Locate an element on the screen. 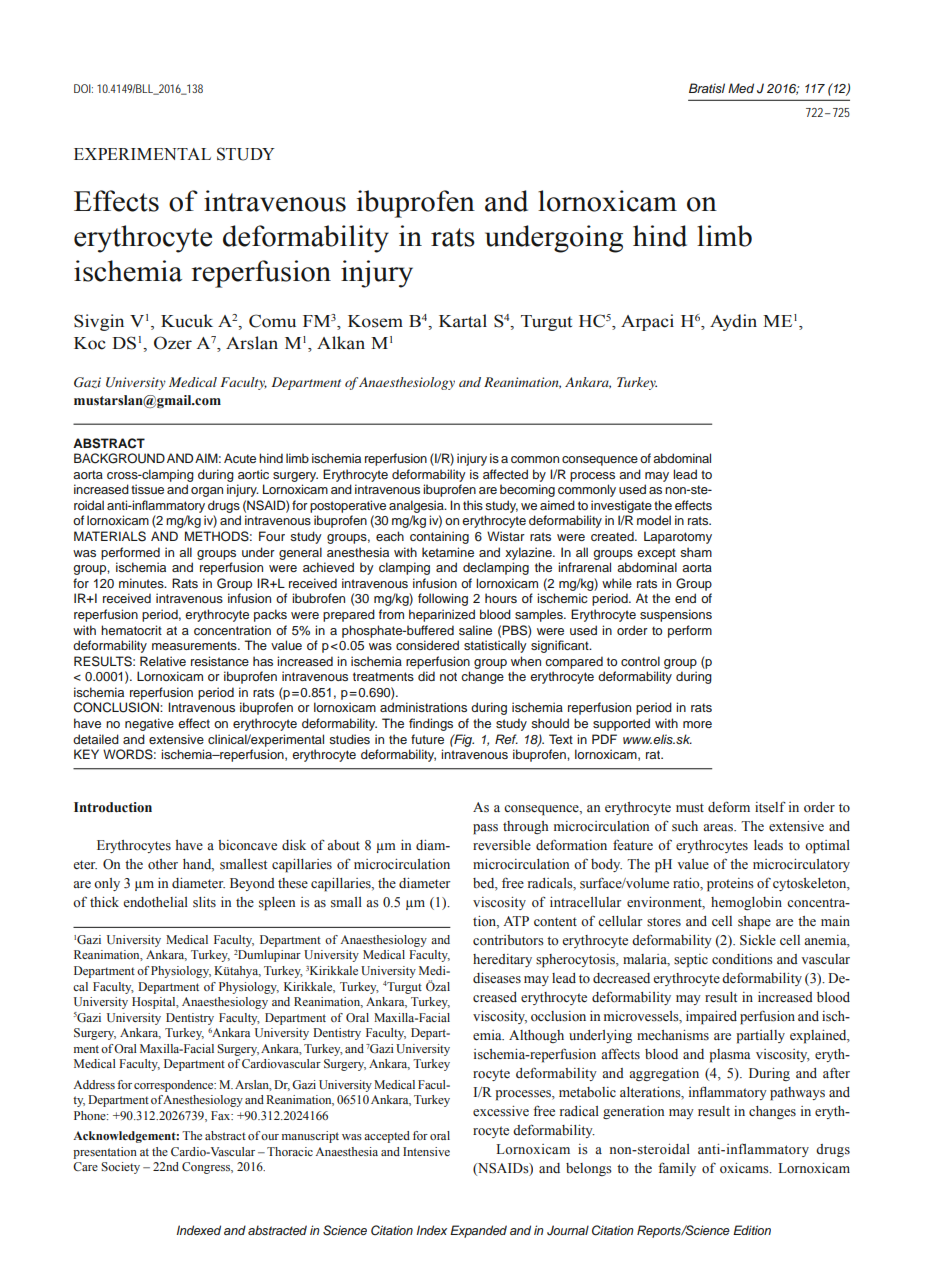  investigate is located at coordinates (621, 506).
